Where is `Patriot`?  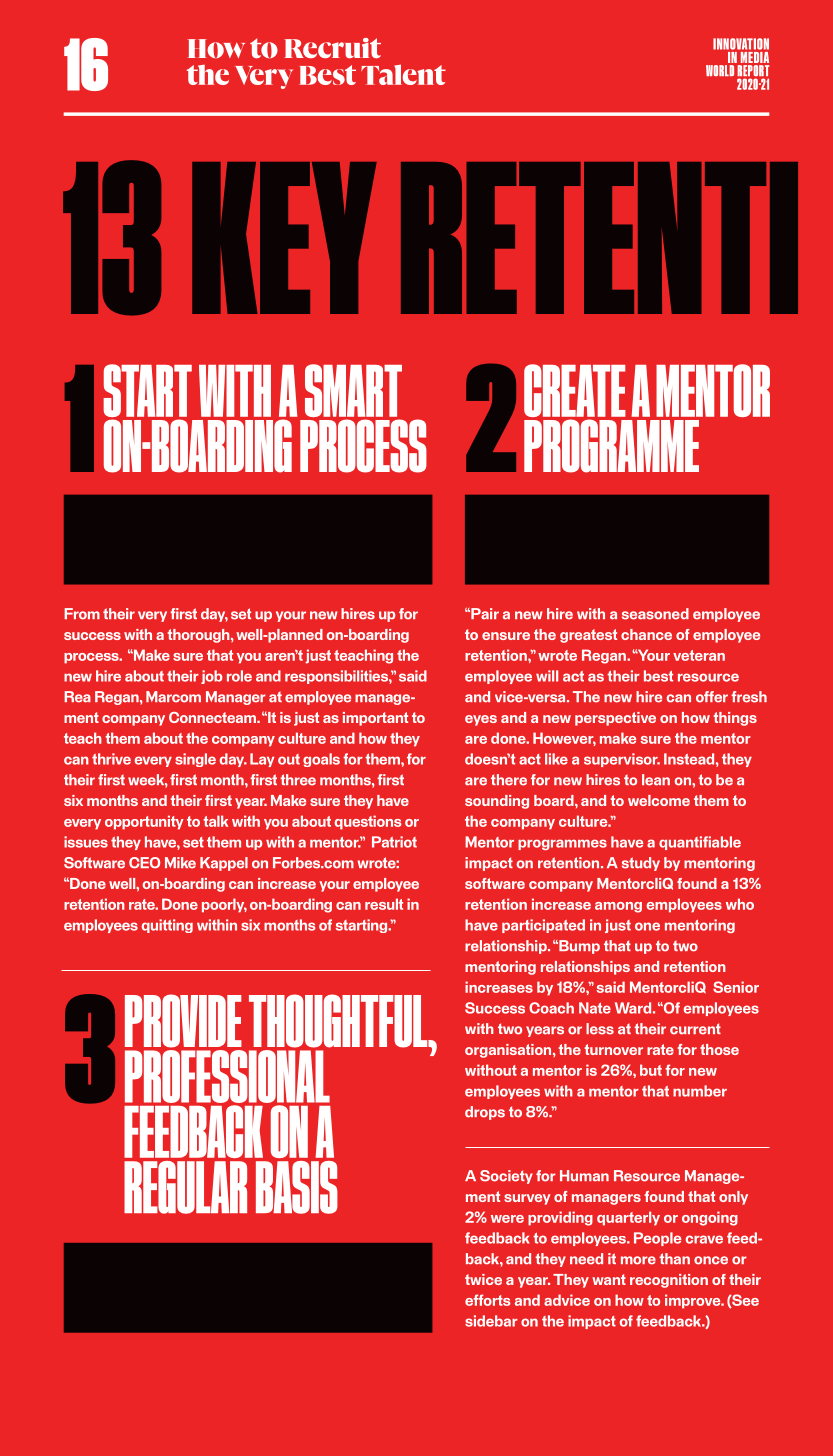
Patriot is located at coordinates (394, 842).
